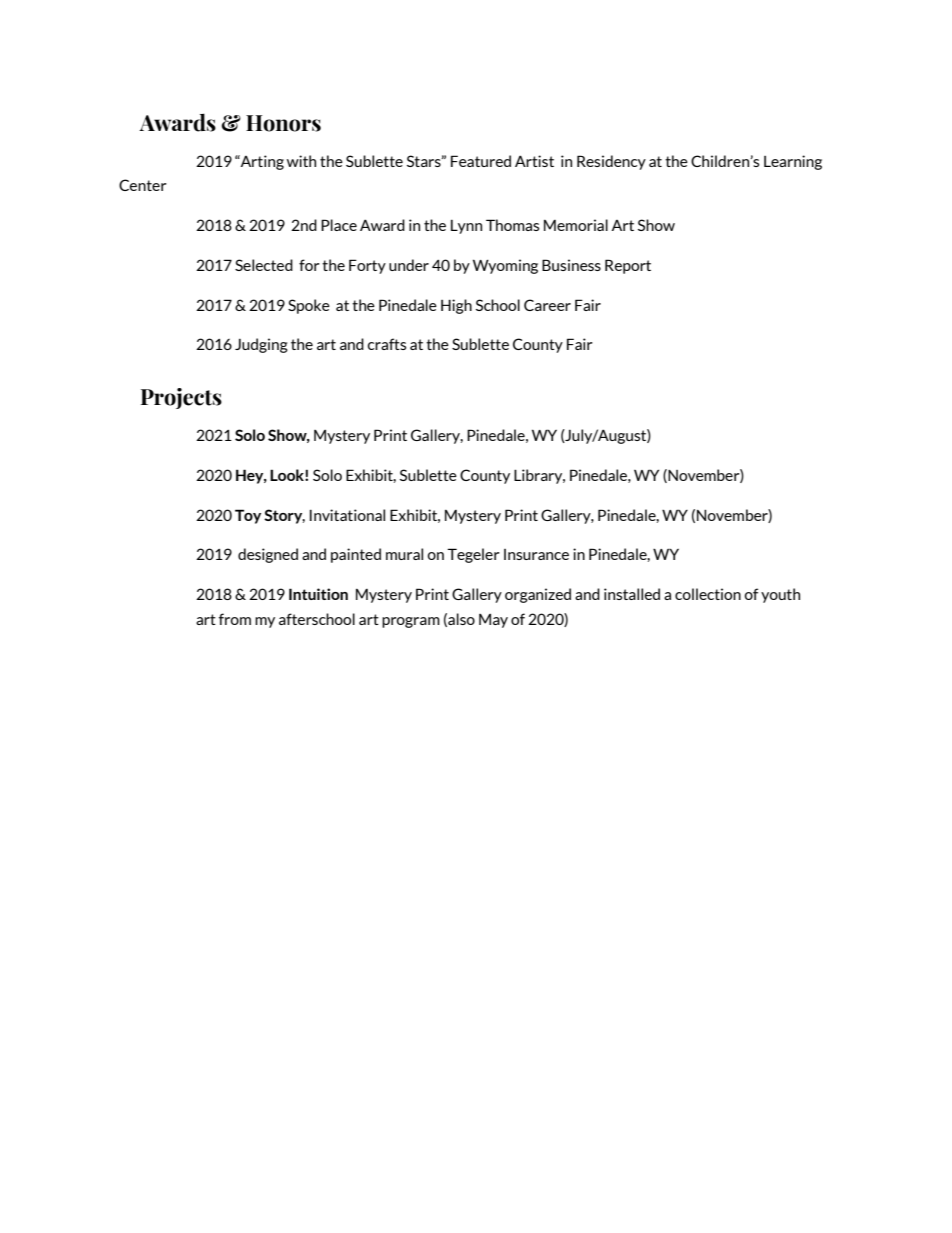 This screenshot has width=952, height=1233. Describe the element at coordinates (235, 619) in the screenshot. I see `from` at that location.
